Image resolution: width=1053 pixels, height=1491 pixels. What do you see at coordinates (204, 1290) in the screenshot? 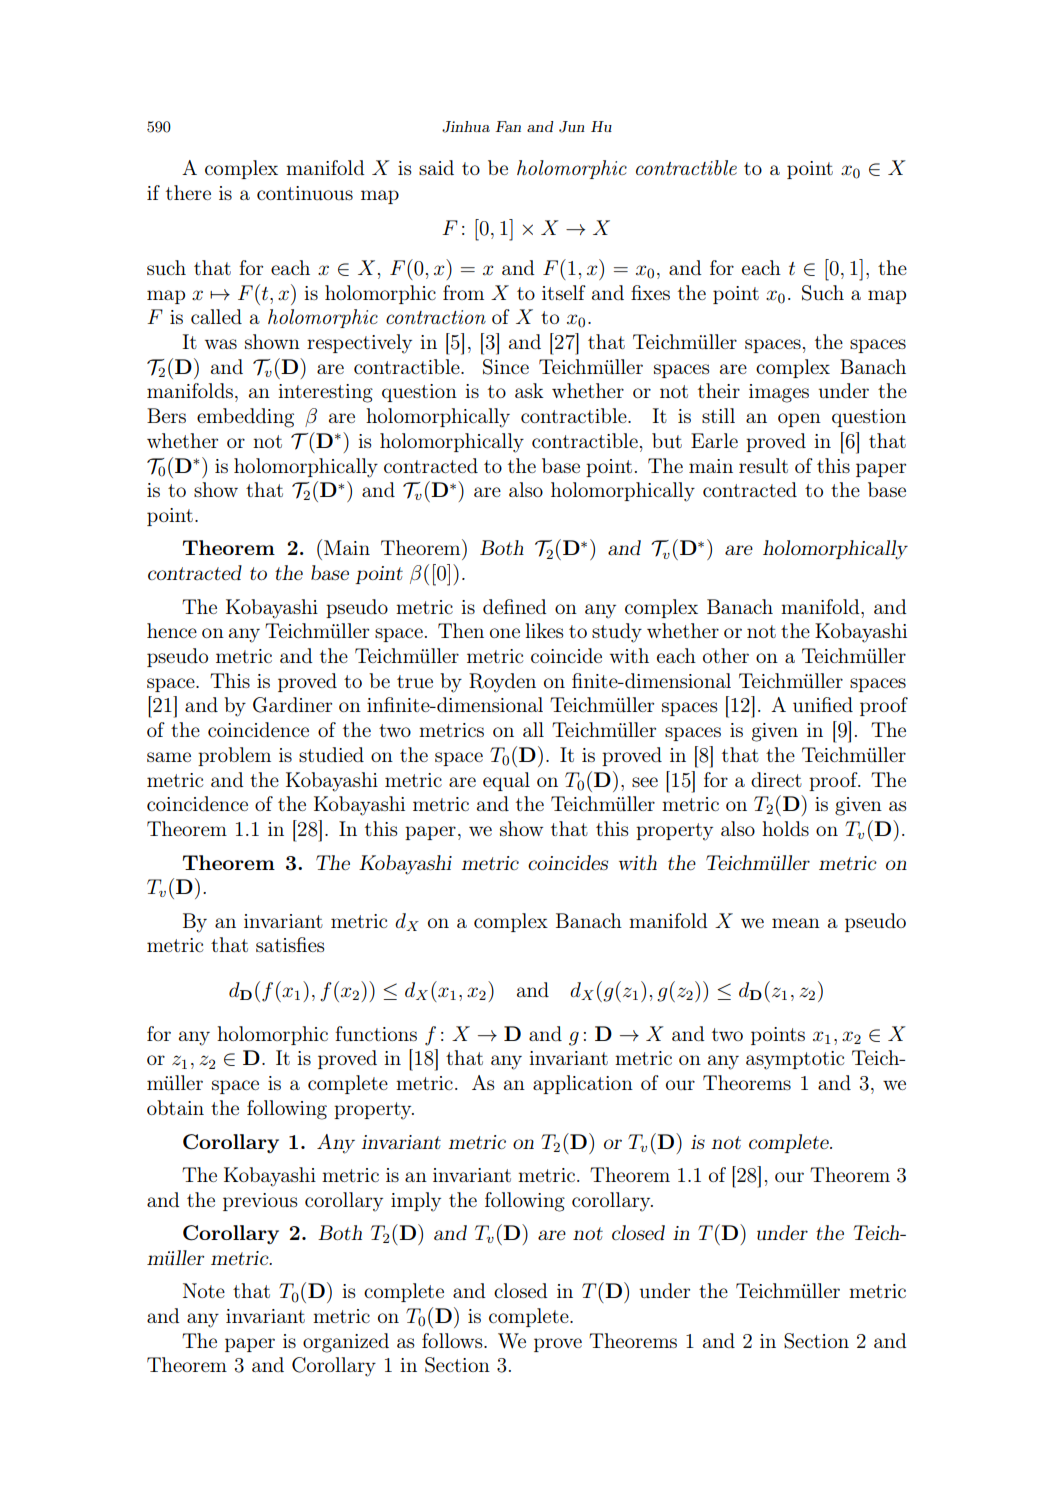
I see `Note` at bounding box center [204, 1290].
